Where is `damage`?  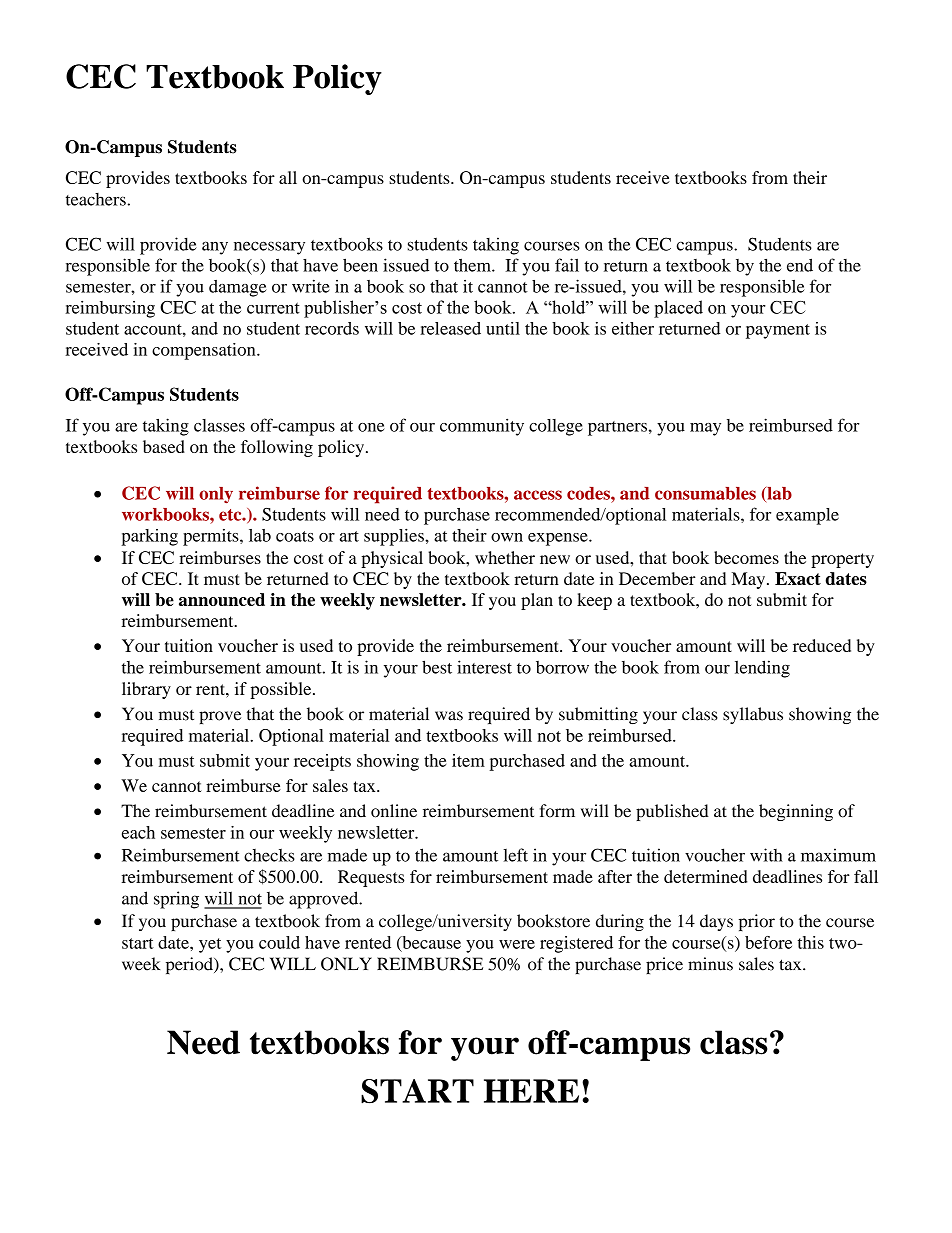
damage is located at coordinates (238, 288).
